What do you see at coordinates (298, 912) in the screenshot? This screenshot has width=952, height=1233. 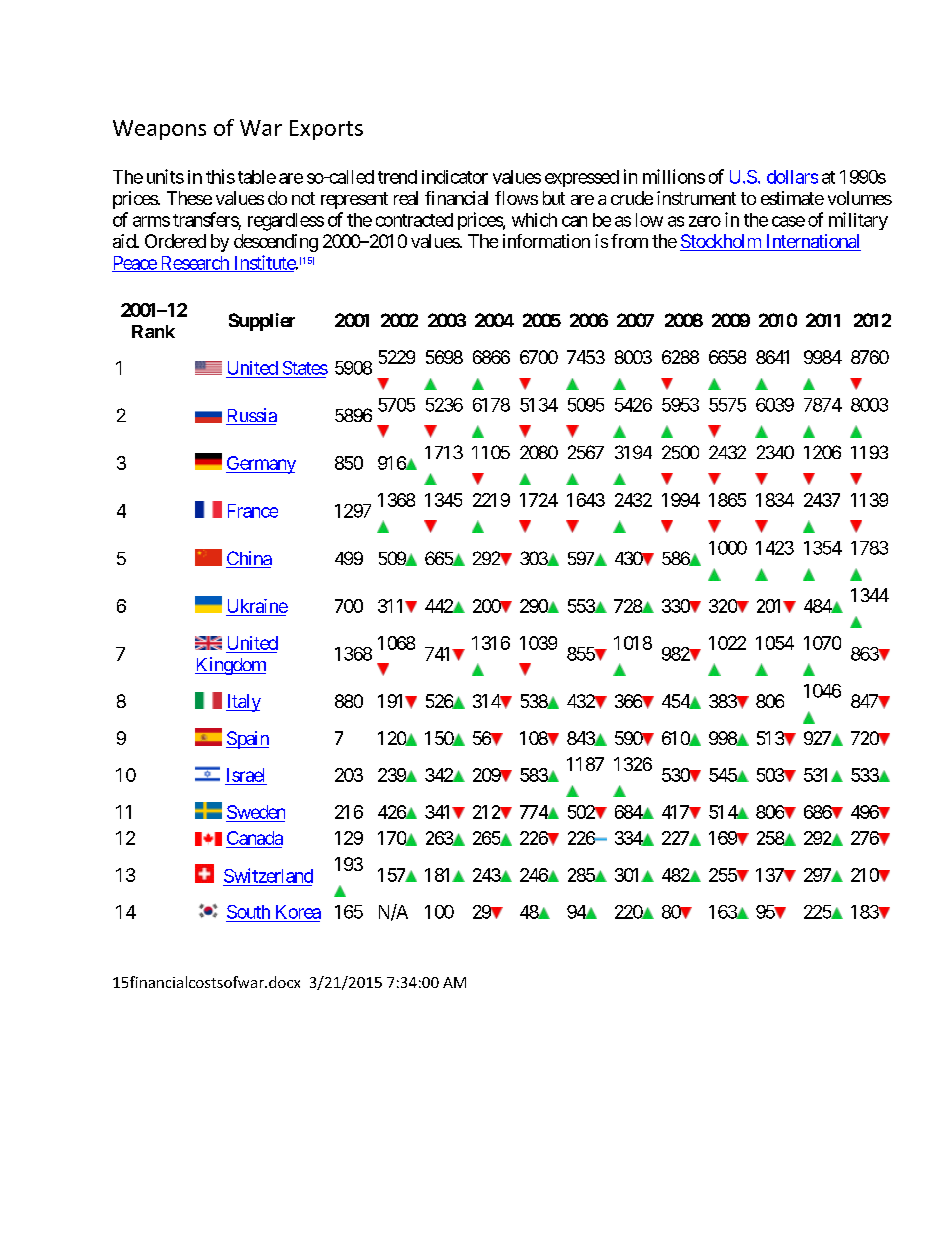 I see `Korea` at bounding box center [298, 912].
